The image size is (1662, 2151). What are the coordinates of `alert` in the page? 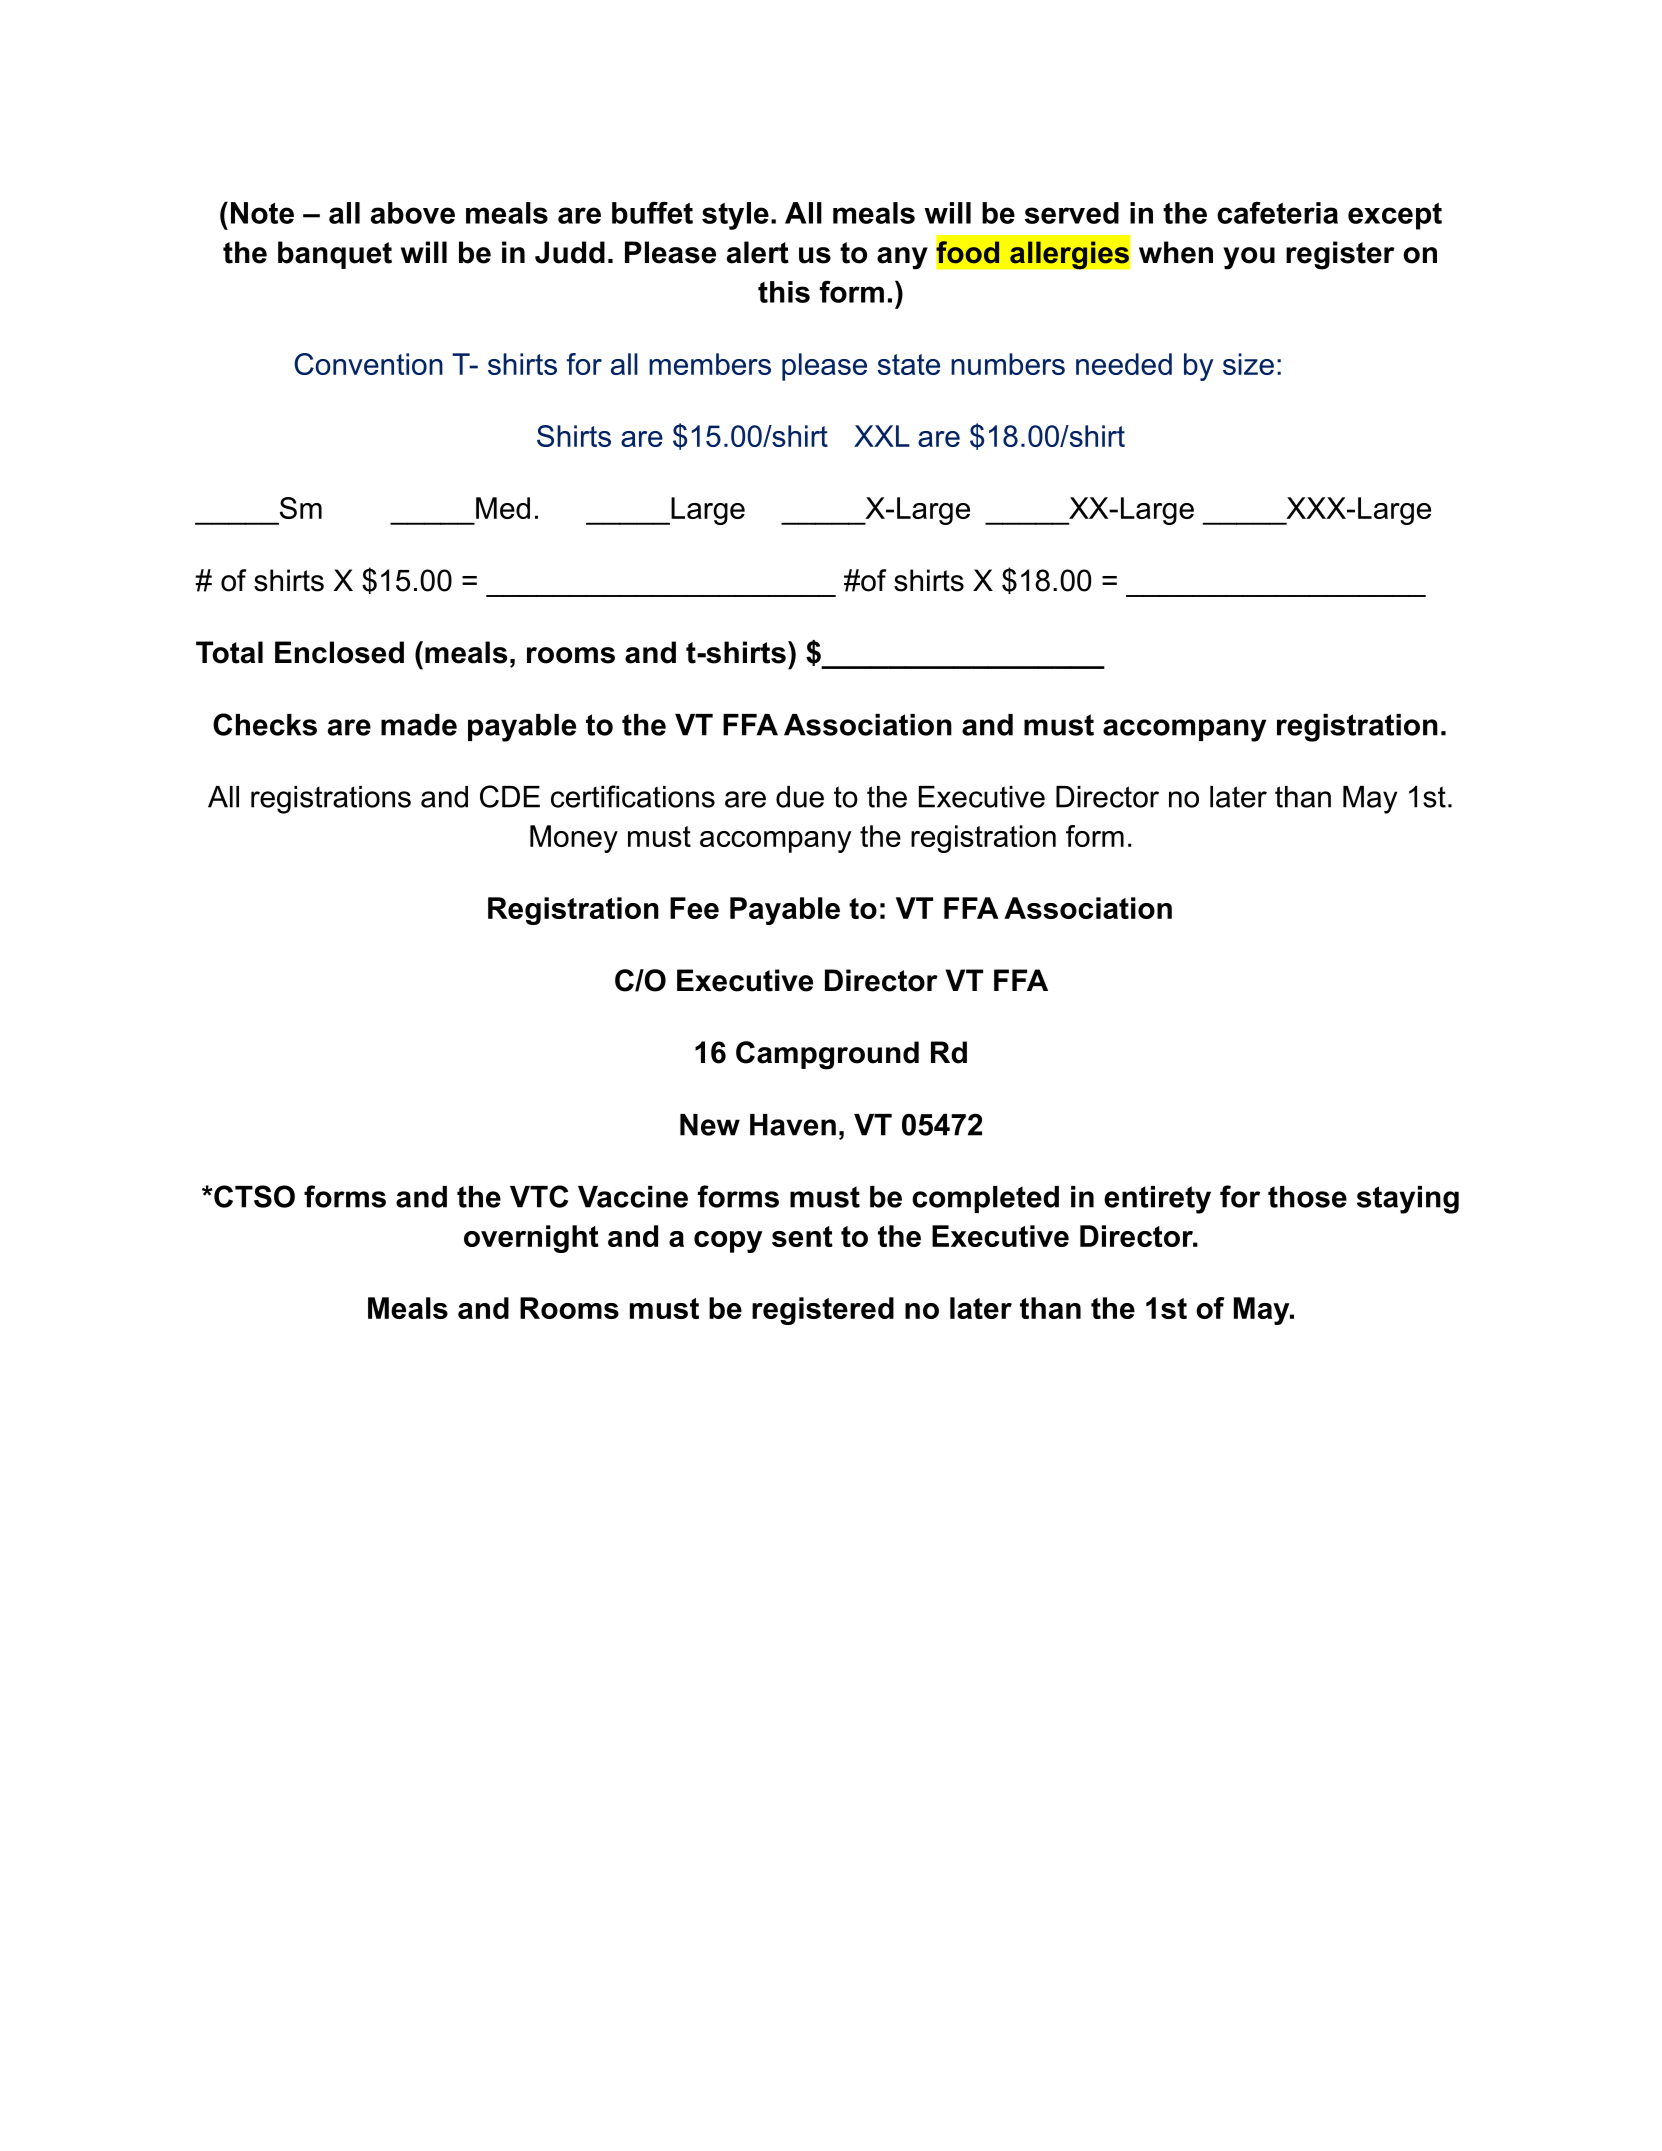 It's located at (758, 252).
